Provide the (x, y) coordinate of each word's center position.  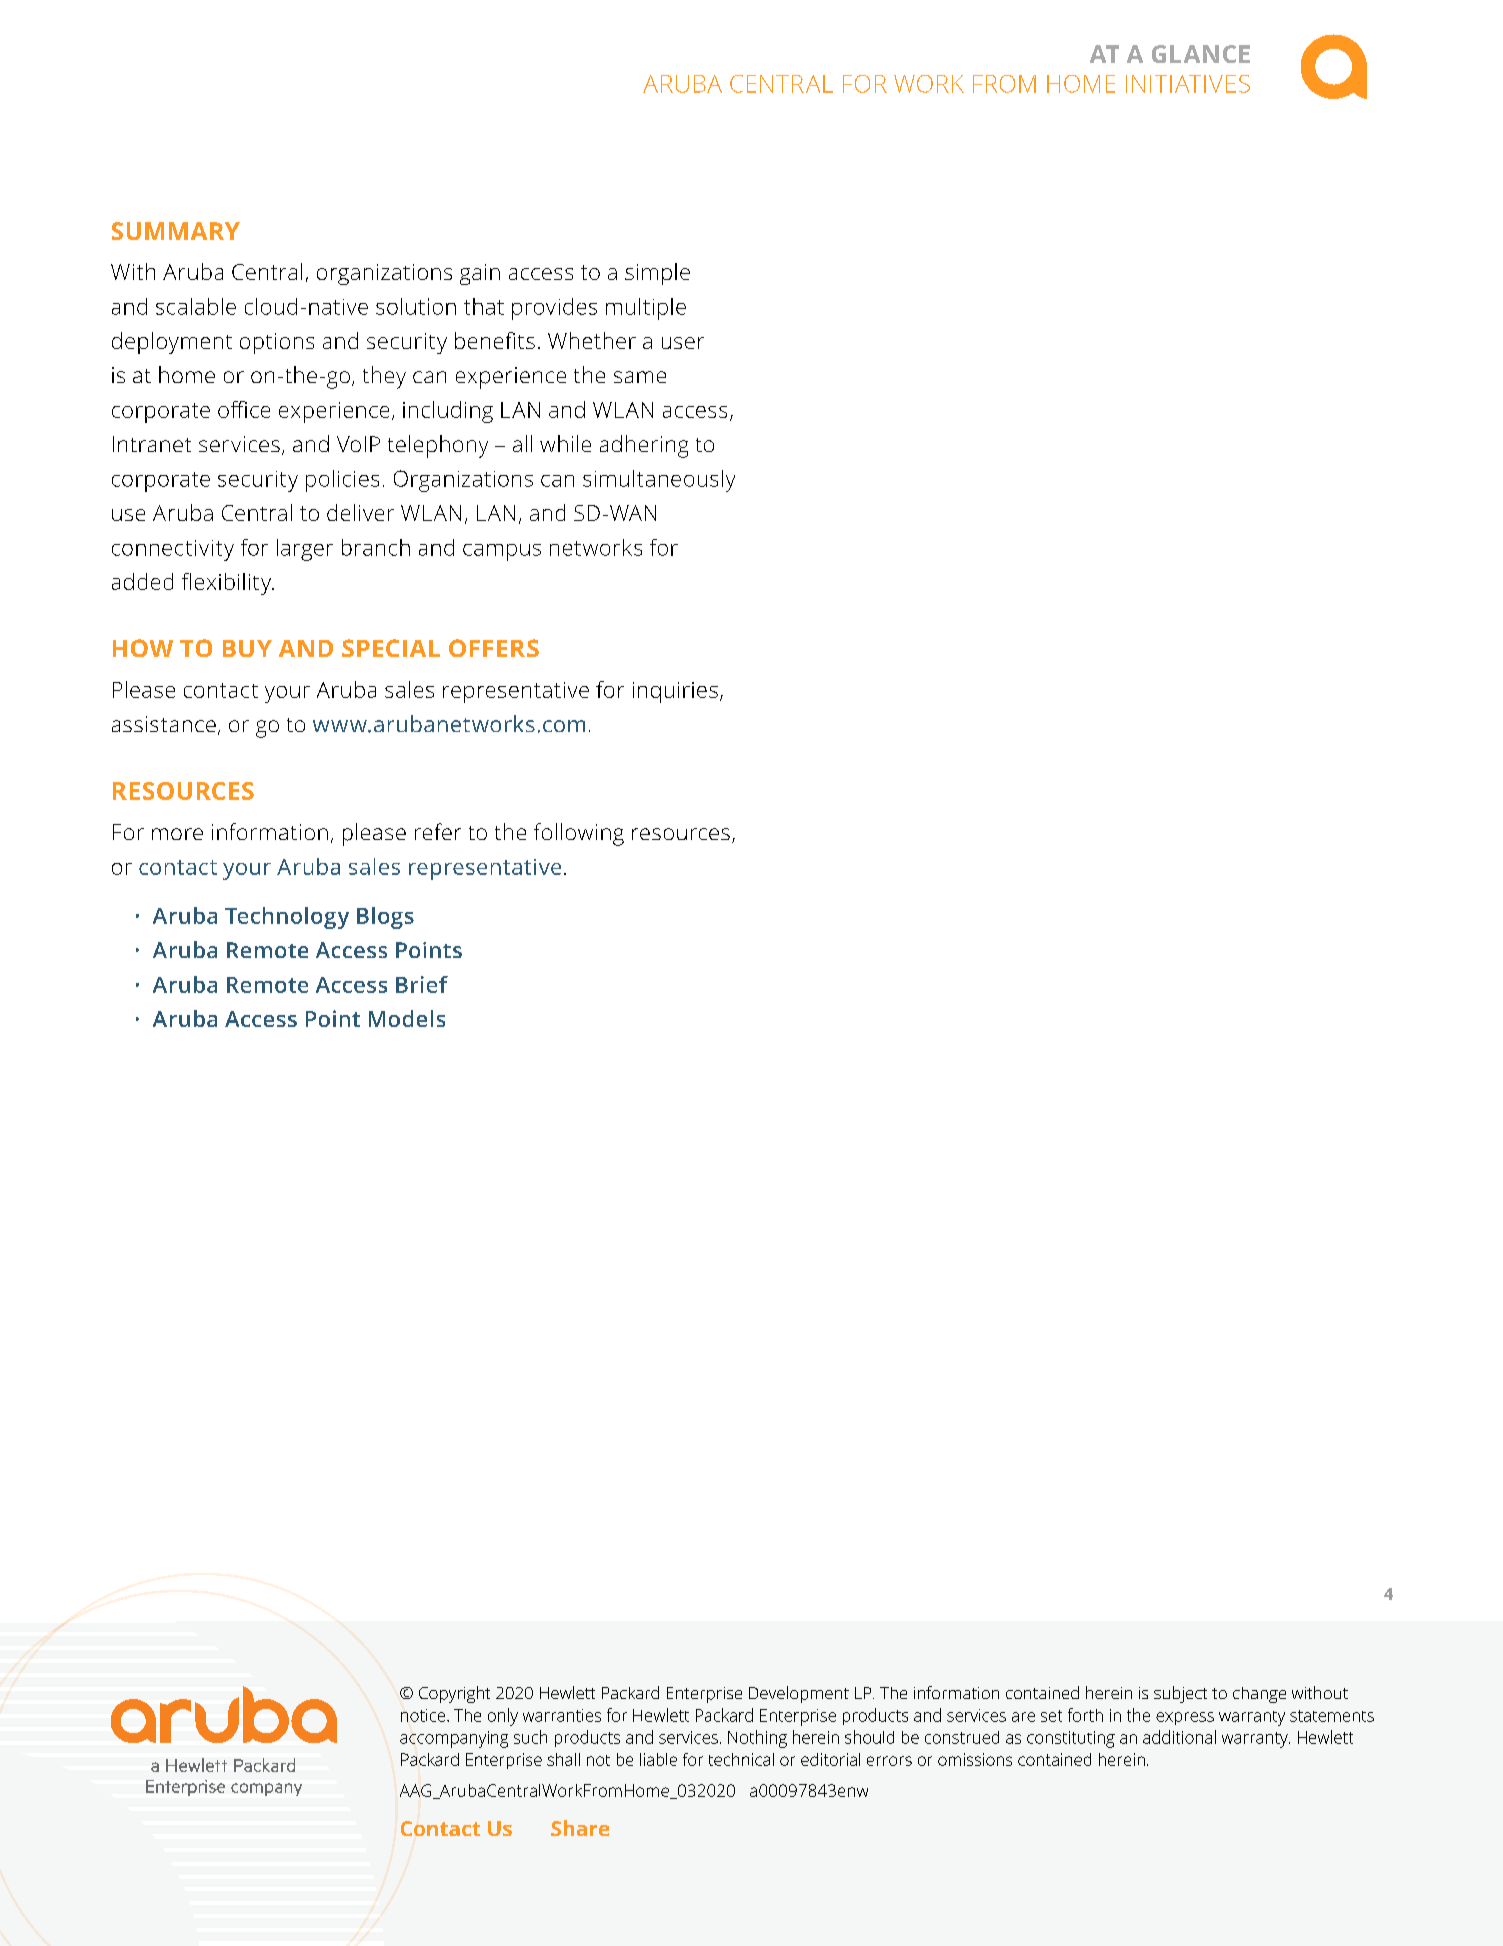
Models (407, 1018)
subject (1180, 1694)
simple (657, 274)
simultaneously (659, 481)
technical (741, 1759)
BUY (247, 648)
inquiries (675, 692)
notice (424, 1715)
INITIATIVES (1188, 84)
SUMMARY (176, 231)
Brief (422, 984)
